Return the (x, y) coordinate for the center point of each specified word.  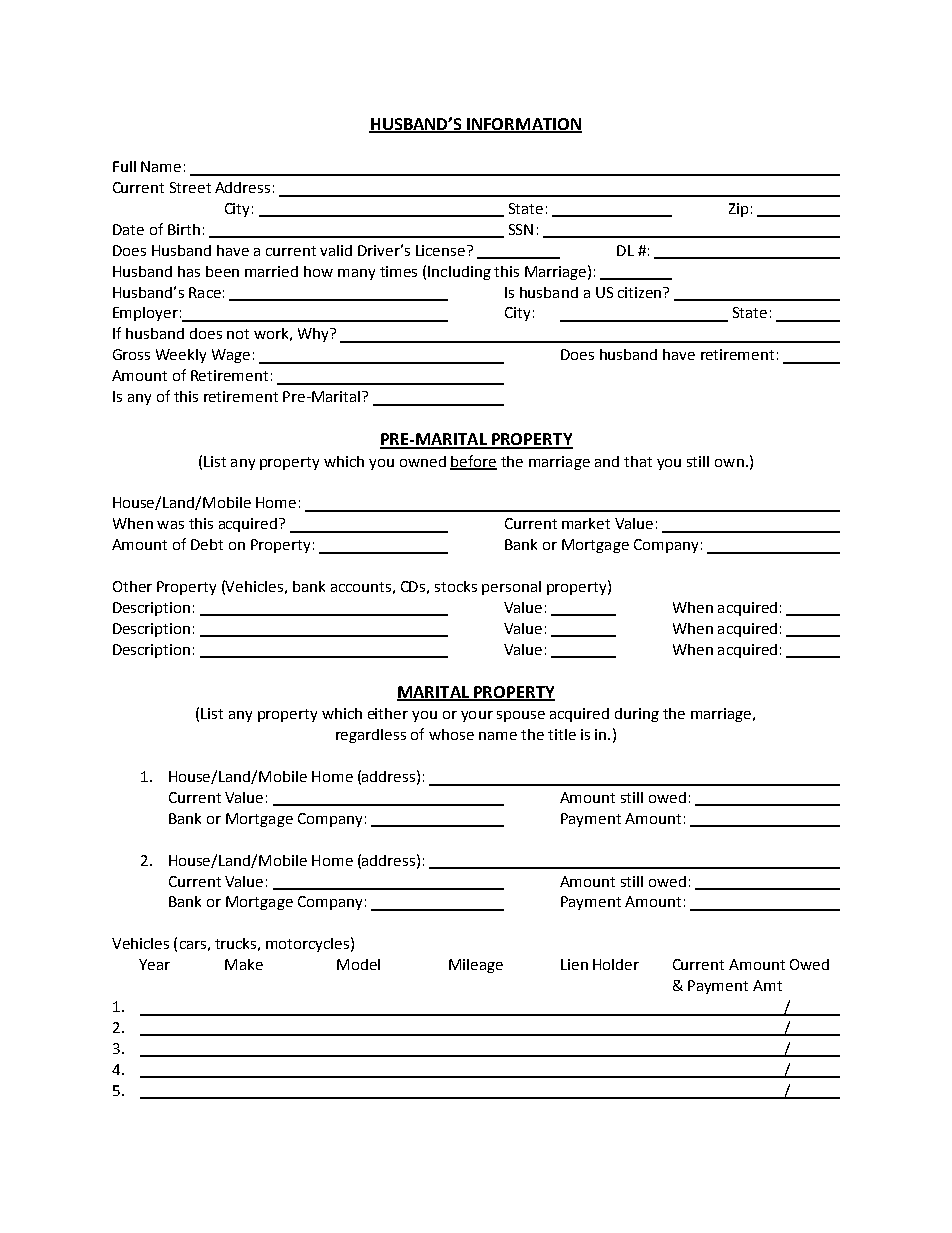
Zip (738, 210)
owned (423, 461)
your (477, 716)
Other (132, 586)
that (638, 461)
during (637, 715)
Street (190, 187)
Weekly (181, 356)
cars (193, 945)
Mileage (476, 966)
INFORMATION (523, 125)
